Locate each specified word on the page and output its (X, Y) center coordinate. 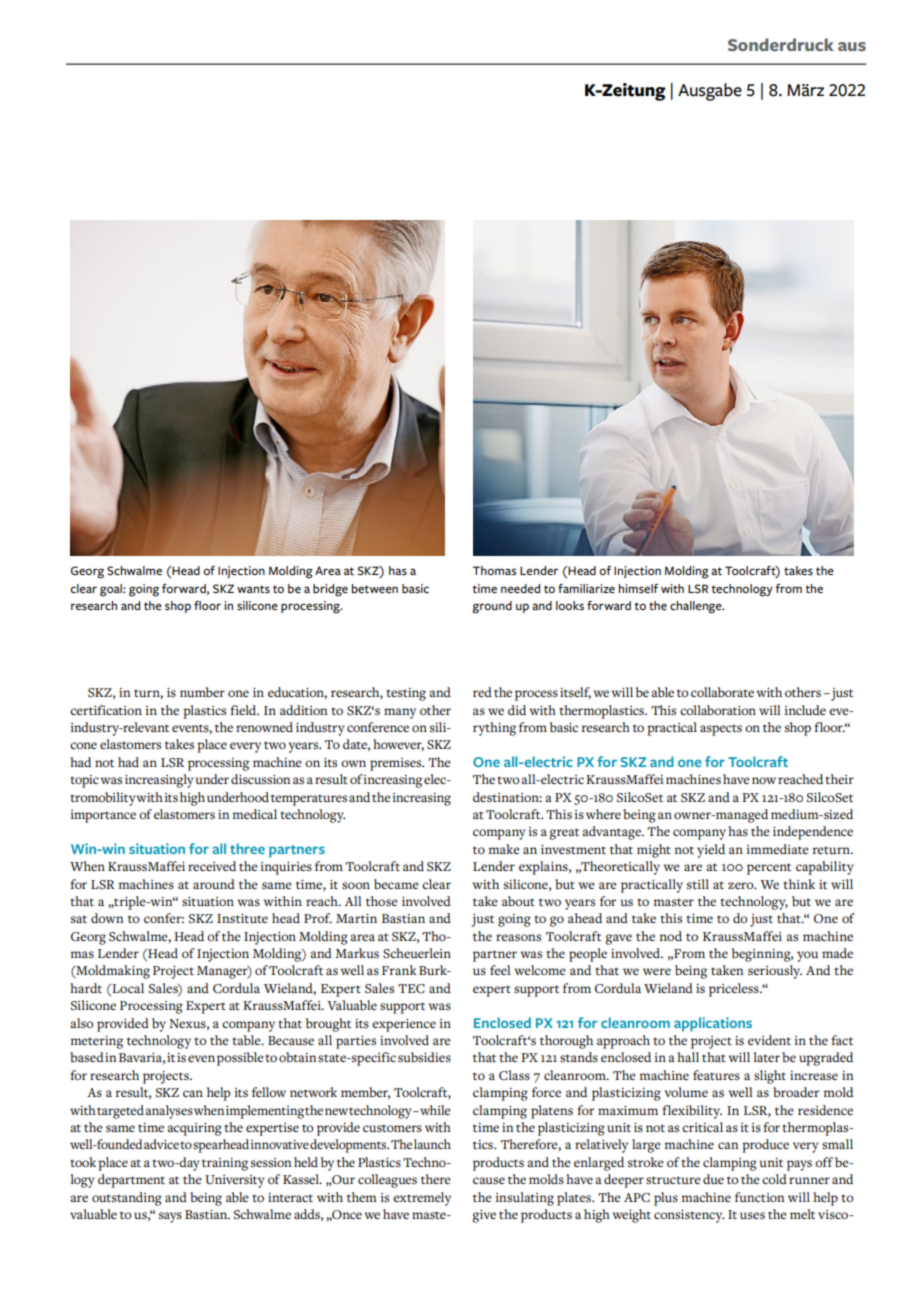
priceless (735, 990)
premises (397, 764)
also (81, 1023)
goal (112, 590)
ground (492, 607)
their (839, 779)
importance (103, 816)
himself (638, 588)
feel (500, 970)
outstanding (127, 1199)
